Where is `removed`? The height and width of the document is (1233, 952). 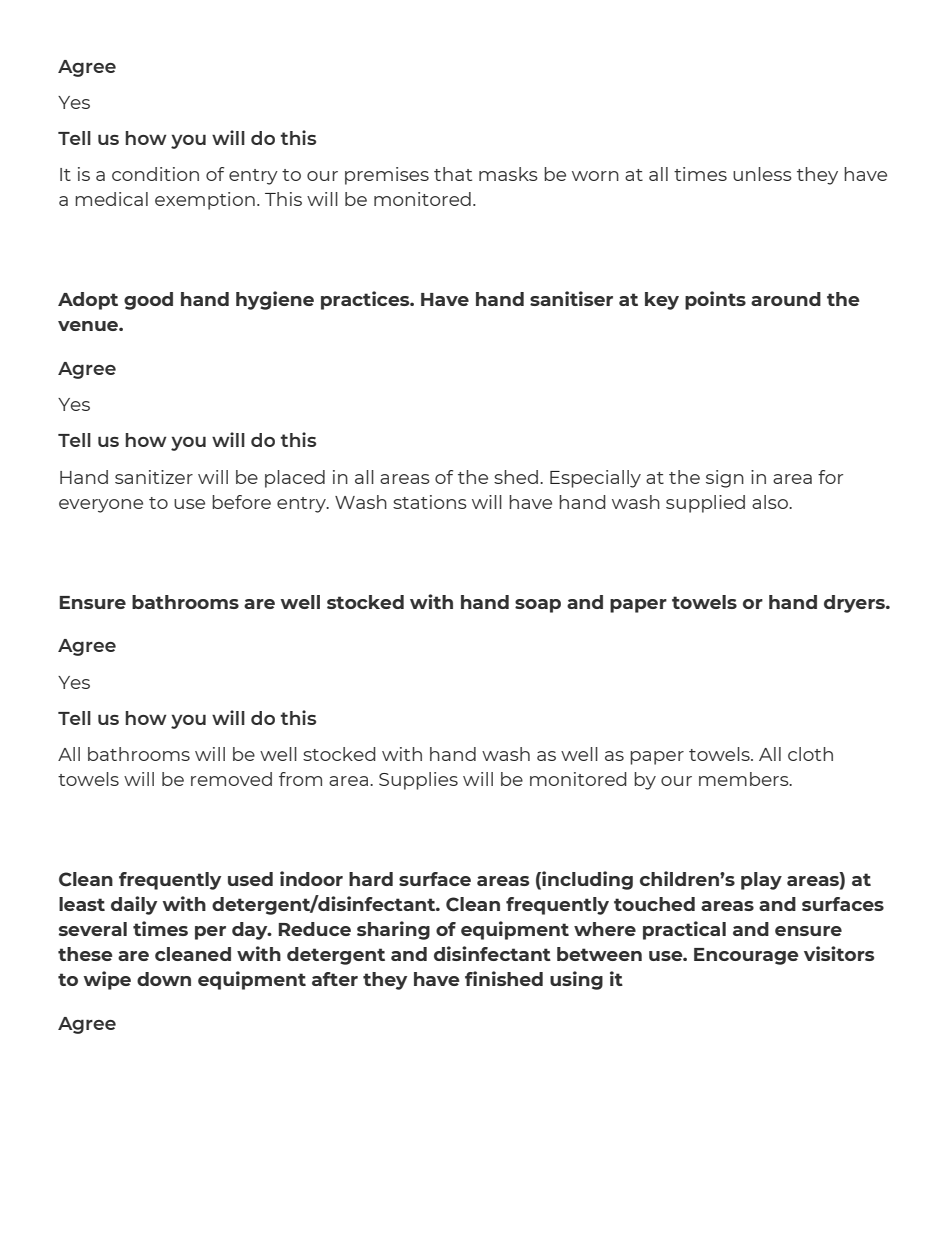
removed is located at coordinates (231, 779).
